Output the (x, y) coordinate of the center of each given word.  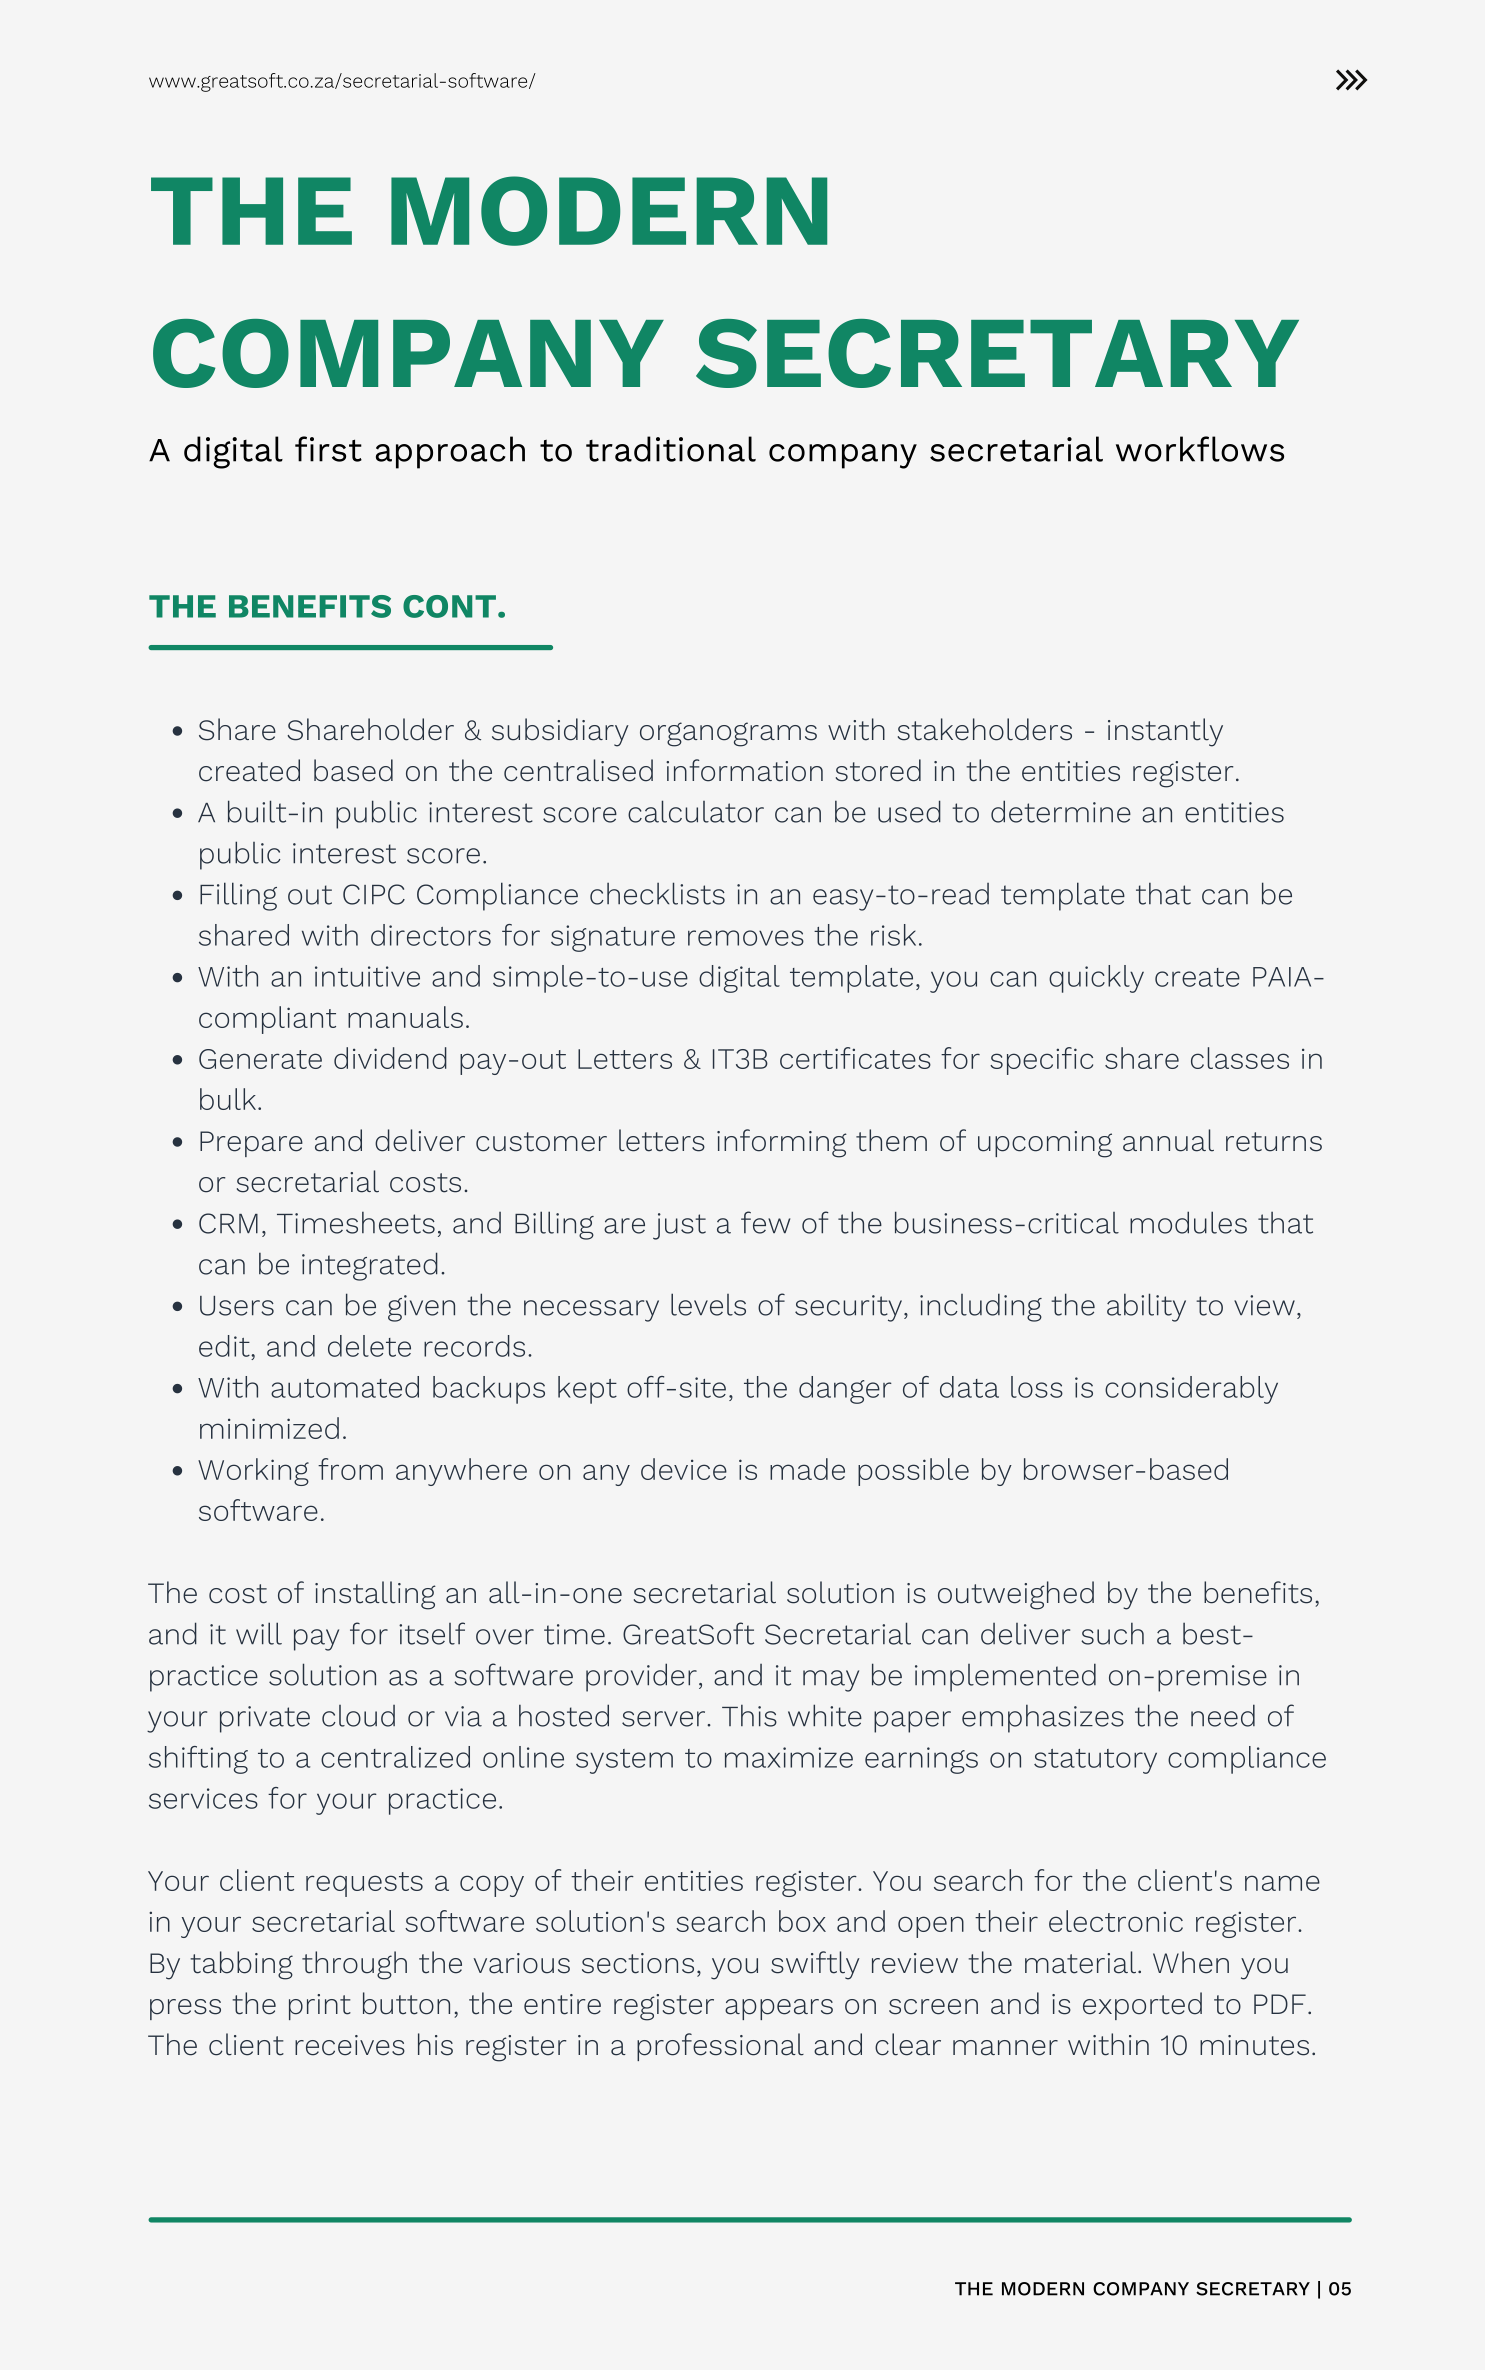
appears (779, 2009)
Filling (238, 896)
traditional (671, 449)
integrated (370, 1266)
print (320, 2007)
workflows (1200, 449)
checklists (657, 893)
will (259, 1633)
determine (1061, 811)
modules (1188, 1222)
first (328, 449)
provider (641, 1677)
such (1112, 1633)
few (765, 1222)
